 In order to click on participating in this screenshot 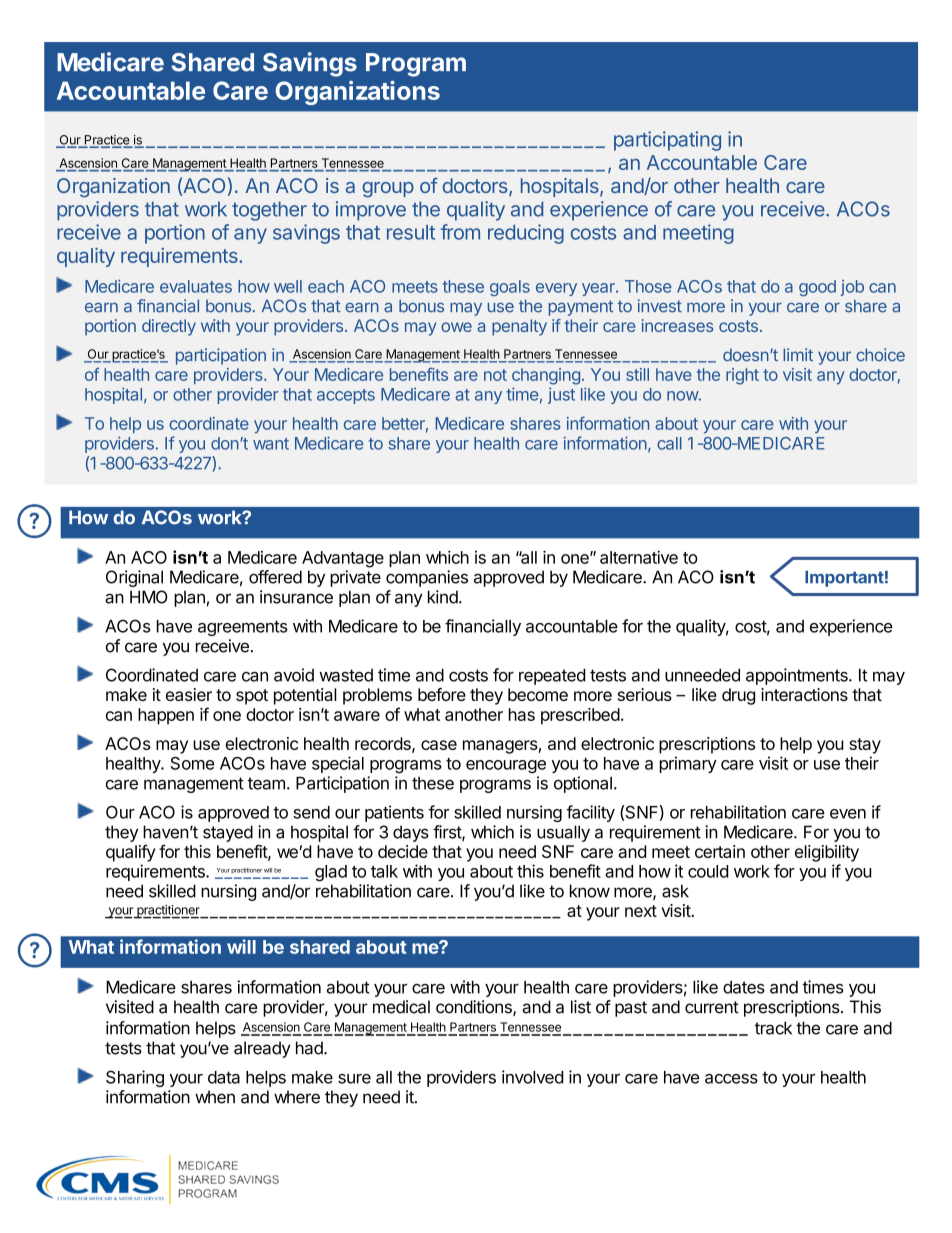, I will do `click(667, 141)`.
